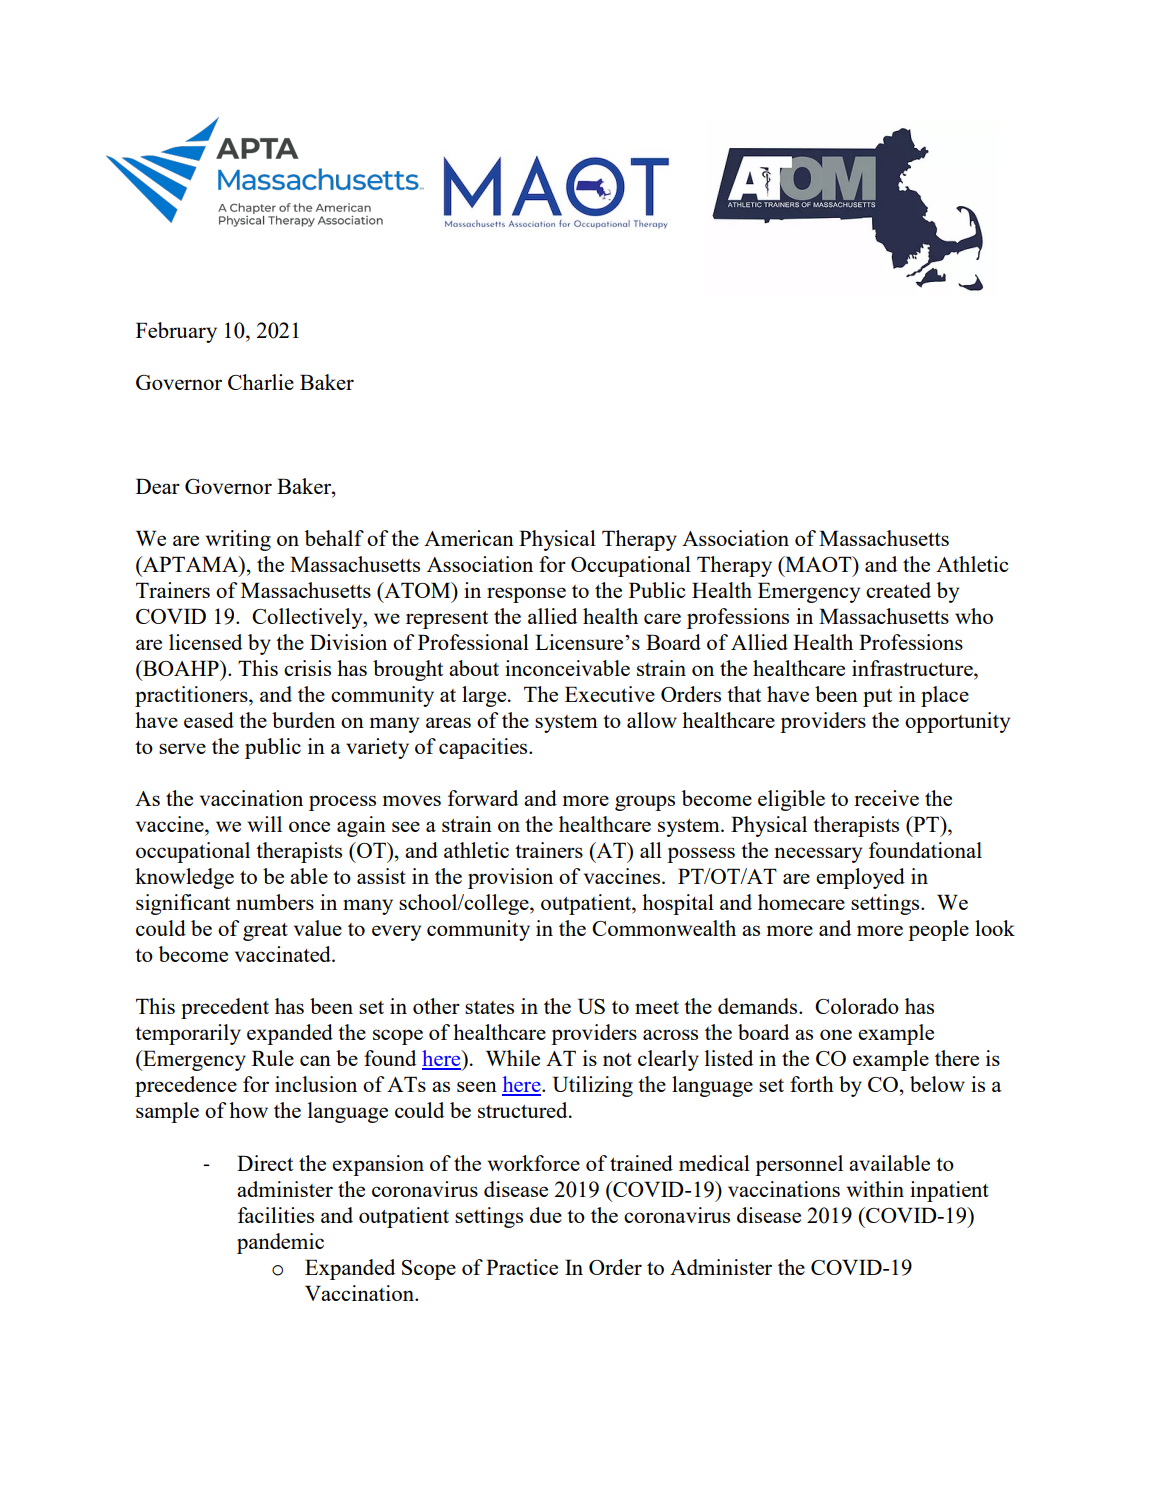 This screenshot has height=1491, width=1152. I want to click on precedent, so click(225, 1008).
